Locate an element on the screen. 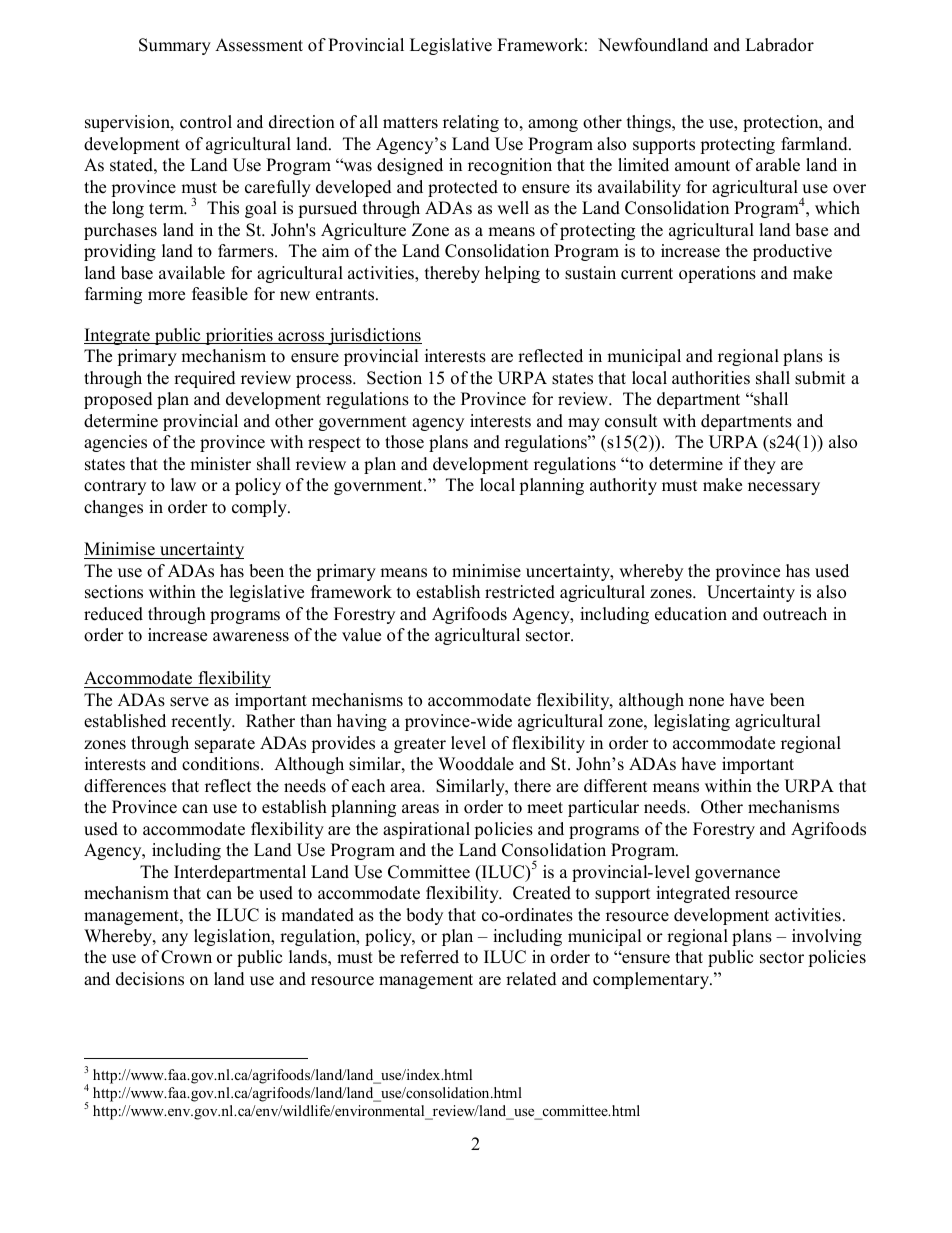 The height and width of the screenshot is (1233, 952). necessary is located at coordinates (784, 488).
